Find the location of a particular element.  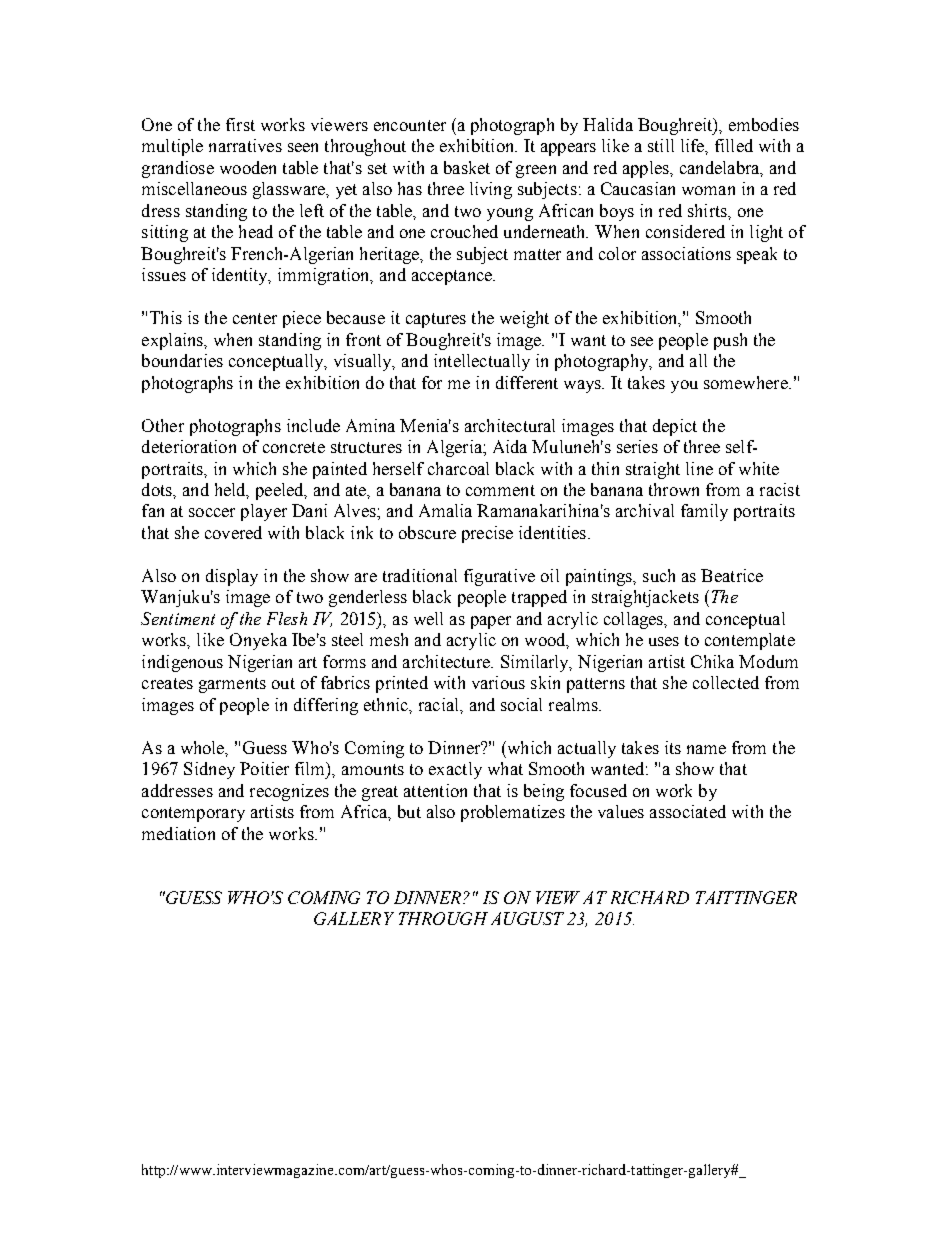

family is located at coordinates (704, 512).
